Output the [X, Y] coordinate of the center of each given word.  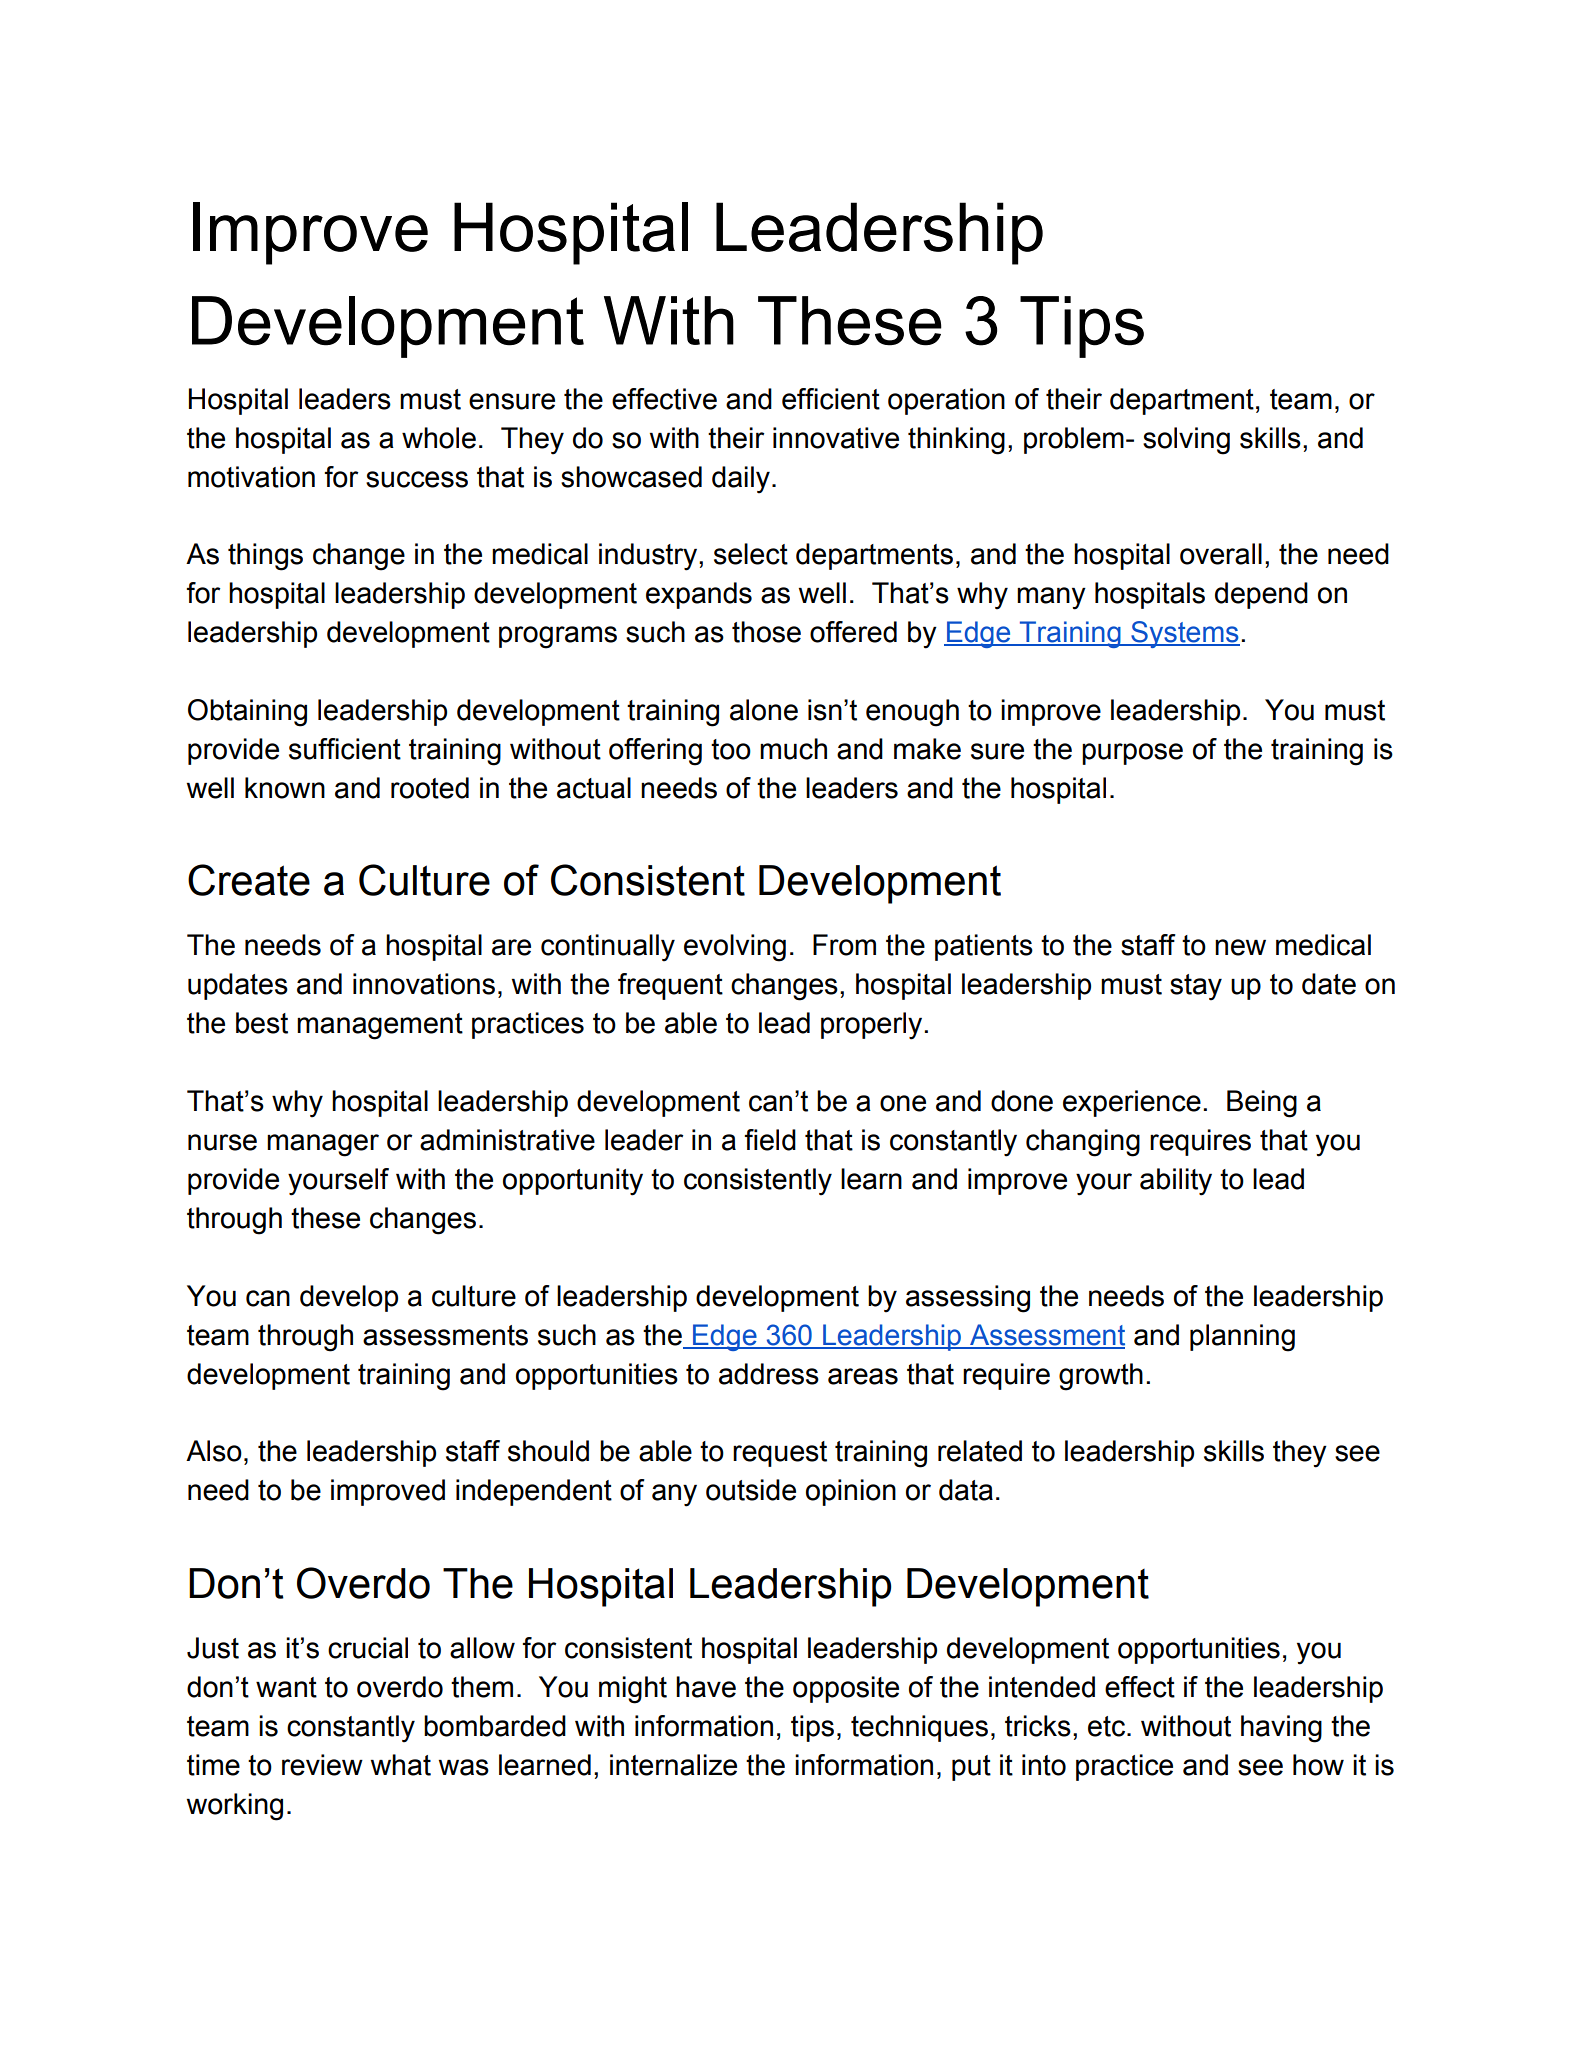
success [417, 479]
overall [1221, 554]
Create [249, 880]
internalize [673, 1765]
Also [214, 1451]
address [769, 1374]
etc [1108, 1726]
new [1240, 947]
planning [1242, 1338]
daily [741, 480]
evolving [735, 948]
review [322, 1765]
